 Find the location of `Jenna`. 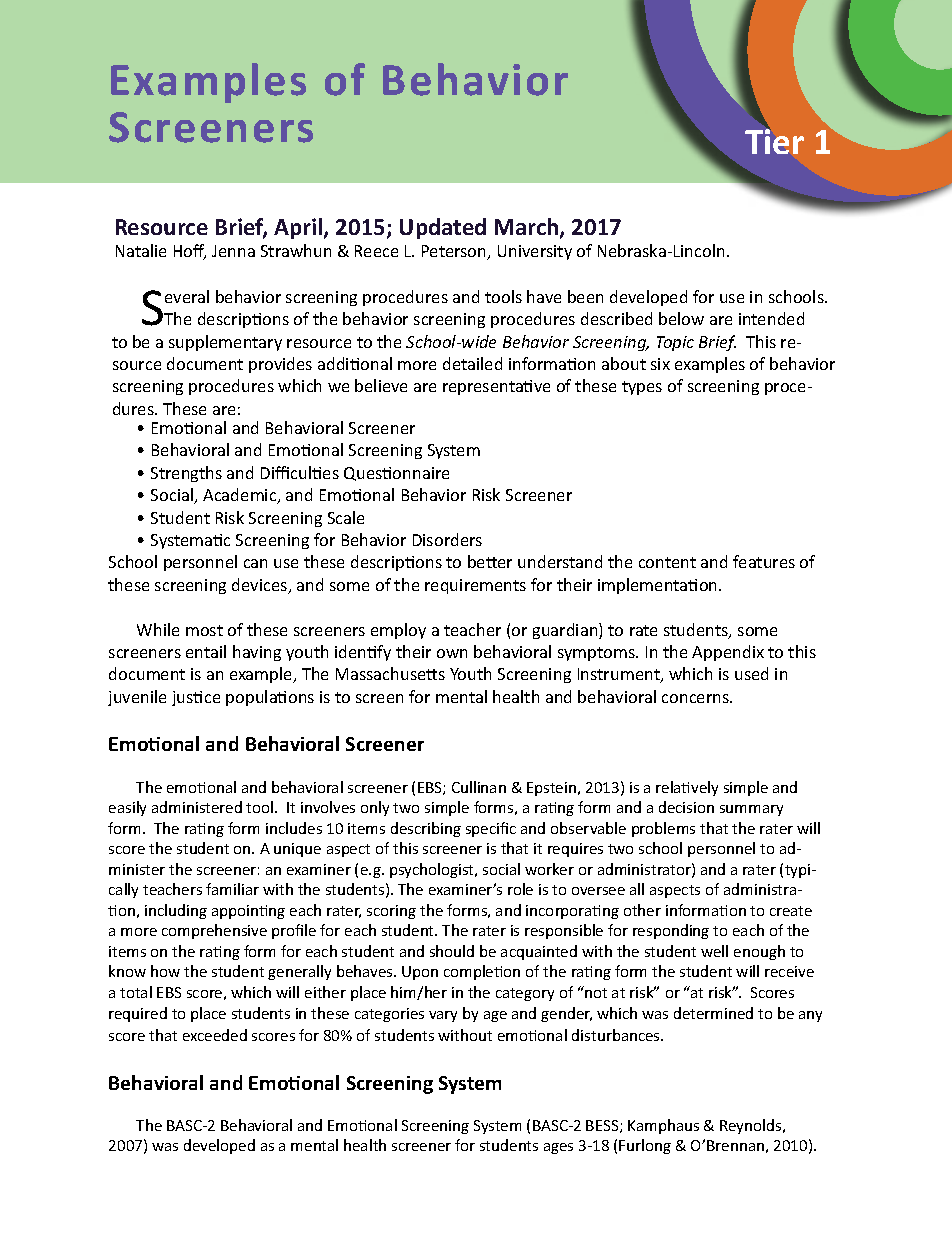

Jenna is located at coordinates (233, 251).
